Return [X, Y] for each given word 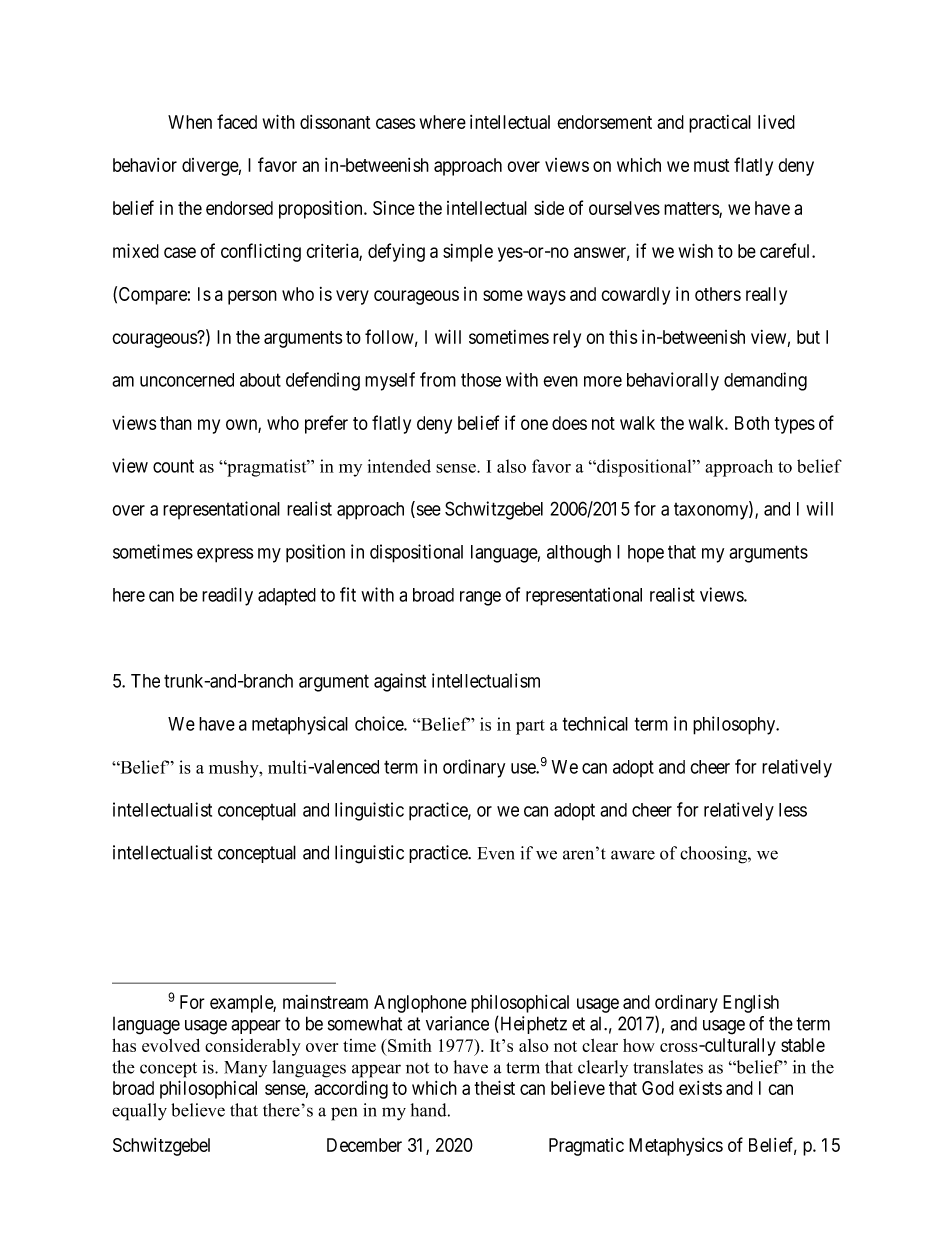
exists [700, 1088]
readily [227, 596]
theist [494, 1087]
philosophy [735, 725]
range [480, 598]
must [711, 165]
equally [139, 1112]
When [190, 122]
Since [394, 208]
